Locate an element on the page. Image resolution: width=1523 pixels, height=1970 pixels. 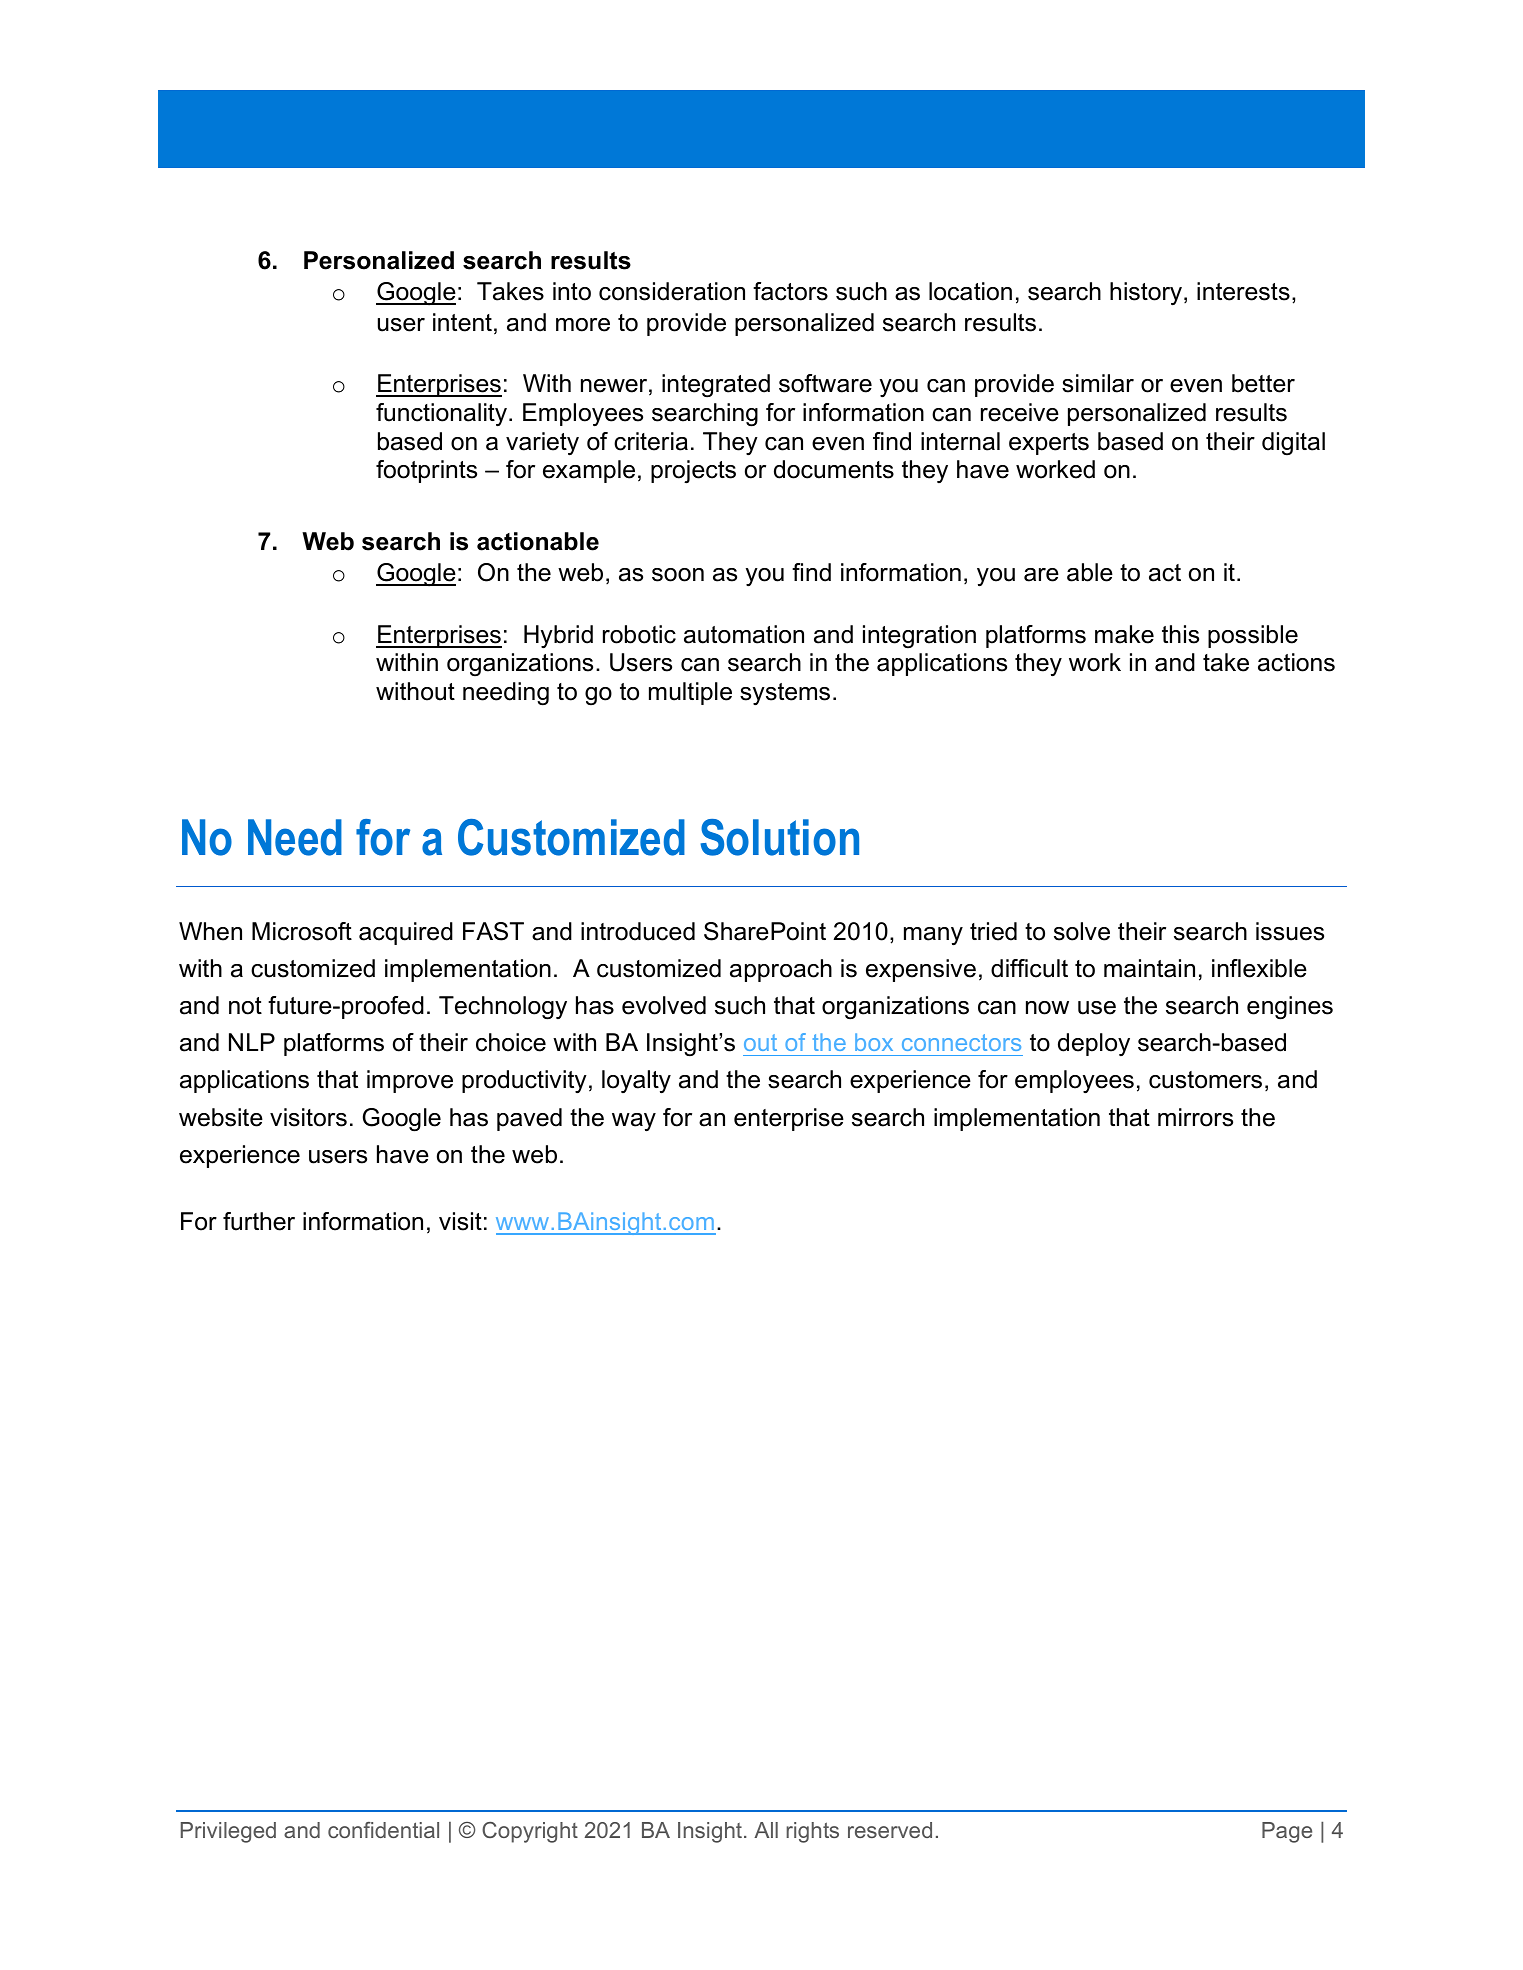
deploy is located at coordinates (1094, 1044).
